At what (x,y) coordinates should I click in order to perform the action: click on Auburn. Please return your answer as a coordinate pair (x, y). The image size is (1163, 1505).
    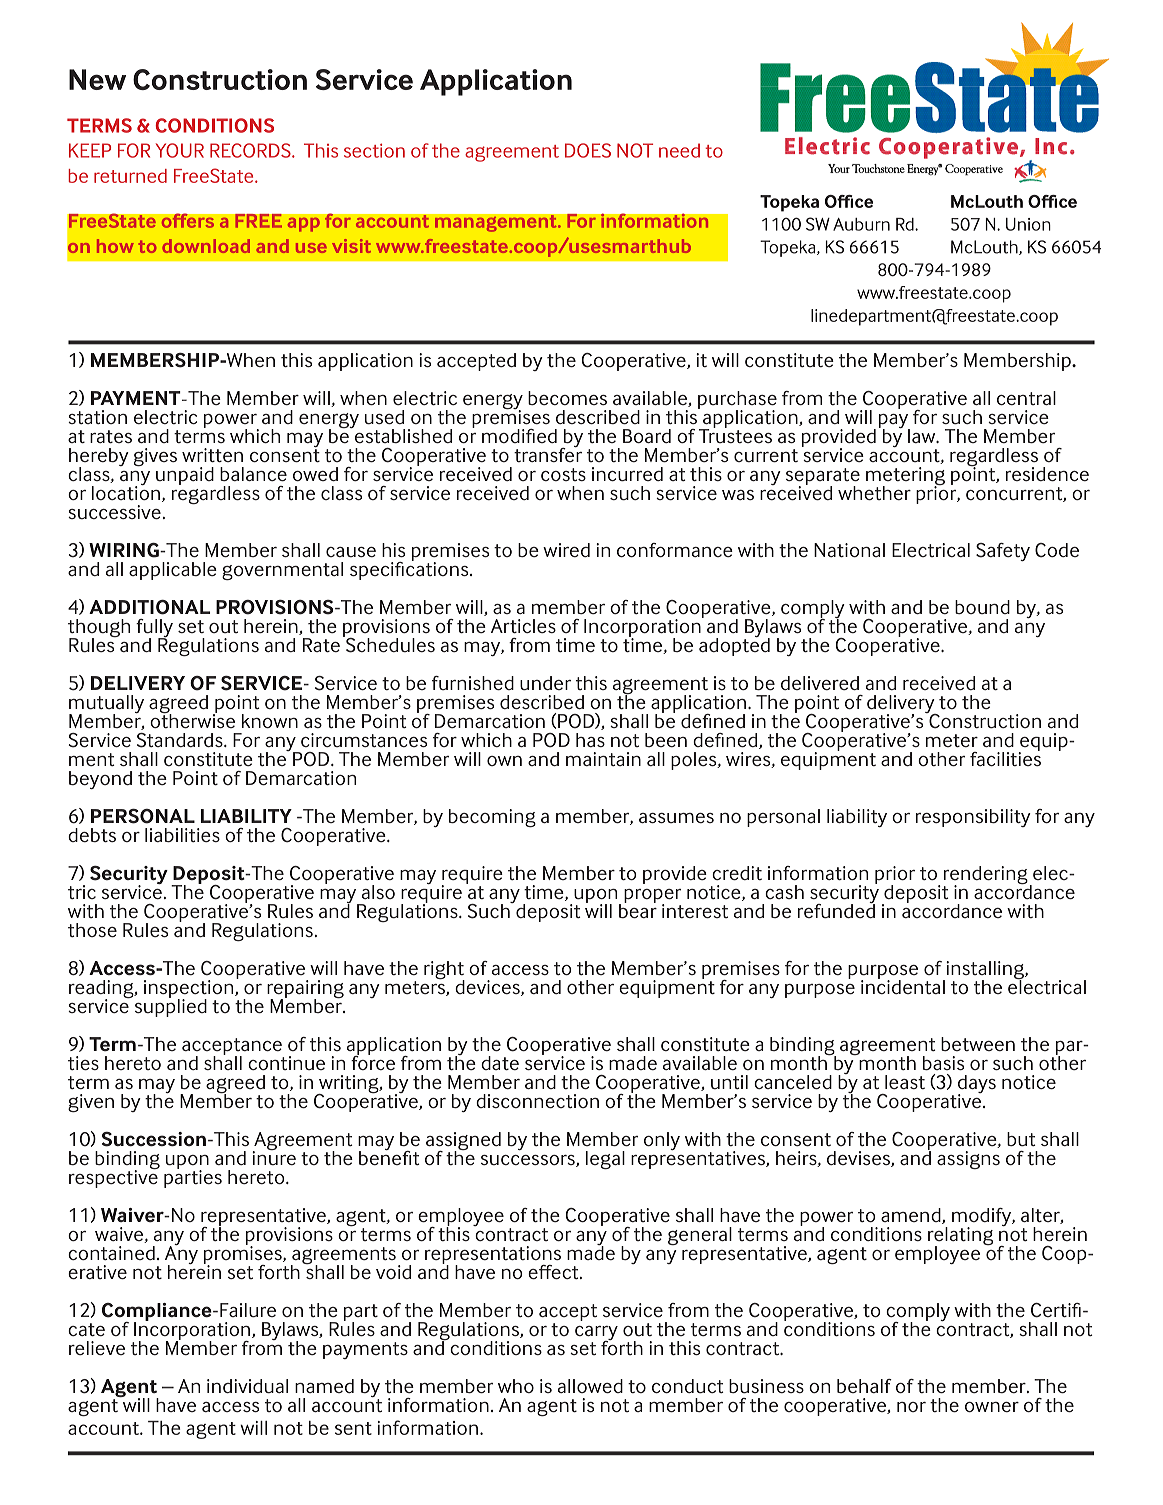
    Looking at the image, I should click on (861, 224).
